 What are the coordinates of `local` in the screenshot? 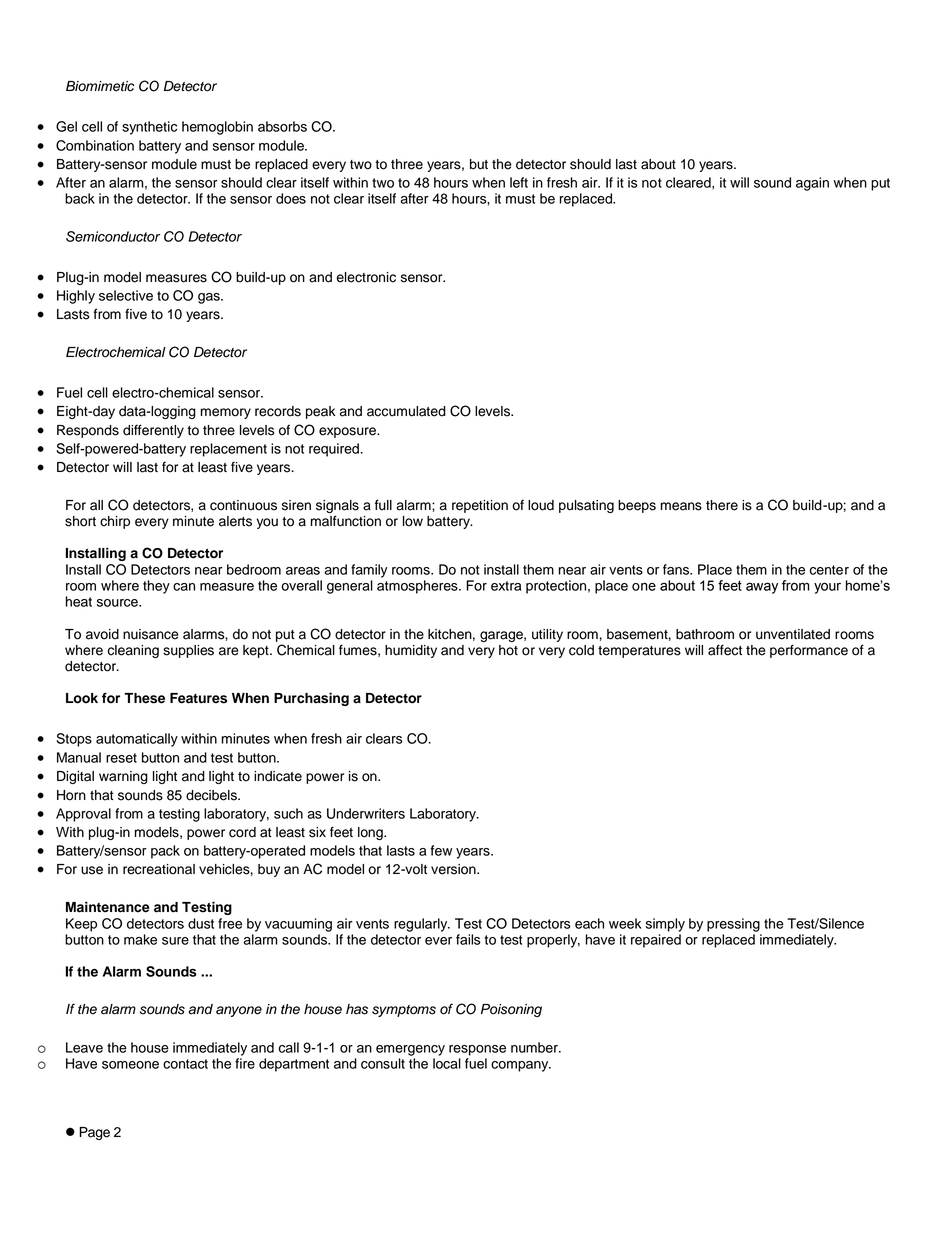 It's located at (447, 1063).
